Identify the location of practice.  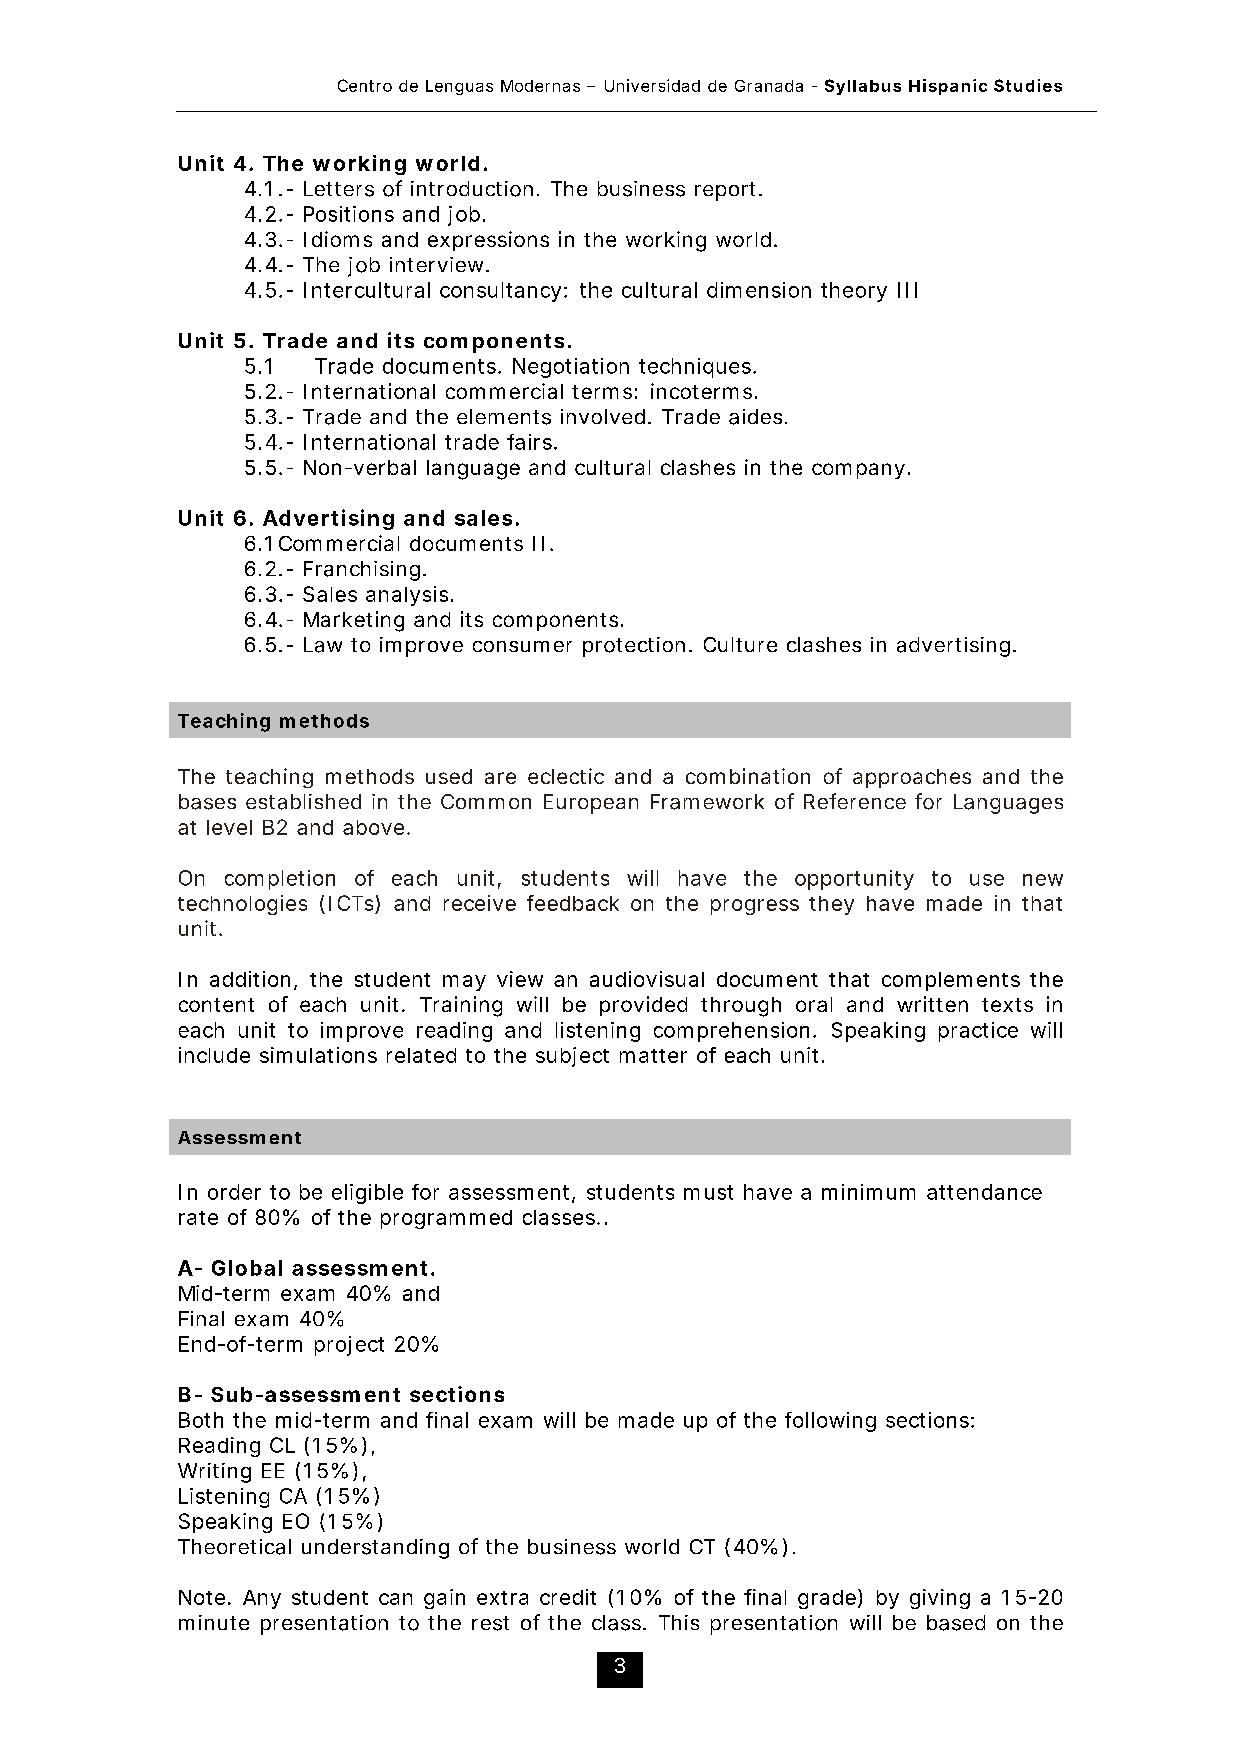
(978, 1032).
